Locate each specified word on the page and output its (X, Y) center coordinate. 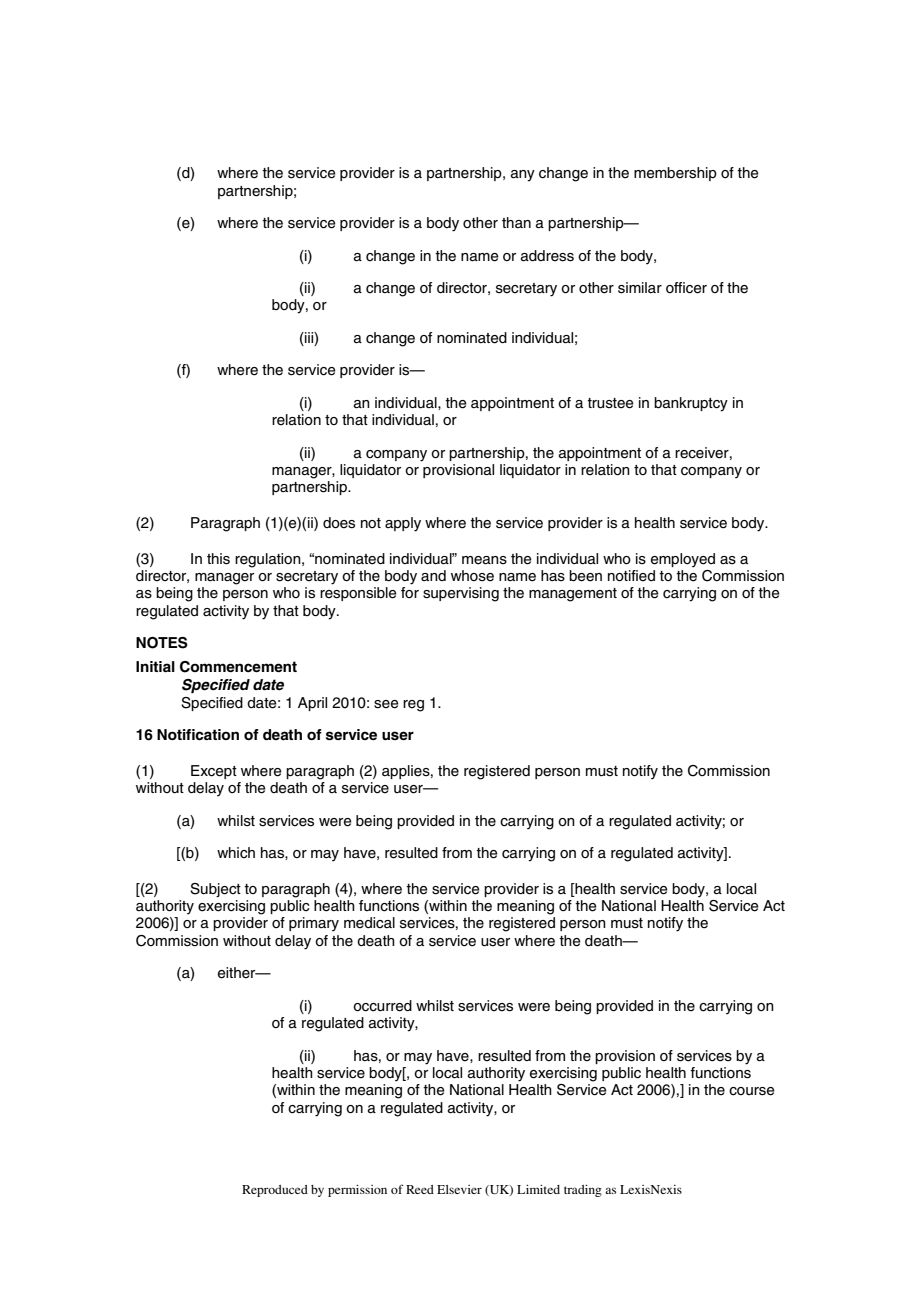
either (238, 973)
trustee (610, 403)
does (339, 523)
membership (675, 174)
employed (683, 560)
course (752, 1091)
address (547, 256)
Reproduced (275, 1191)
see (386, 704)
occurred (382, 1006)
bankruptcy (691, 404)
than (516, 222)
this (218, 559)
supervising (461, 594)
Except (214, 772)
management (573, 595)
